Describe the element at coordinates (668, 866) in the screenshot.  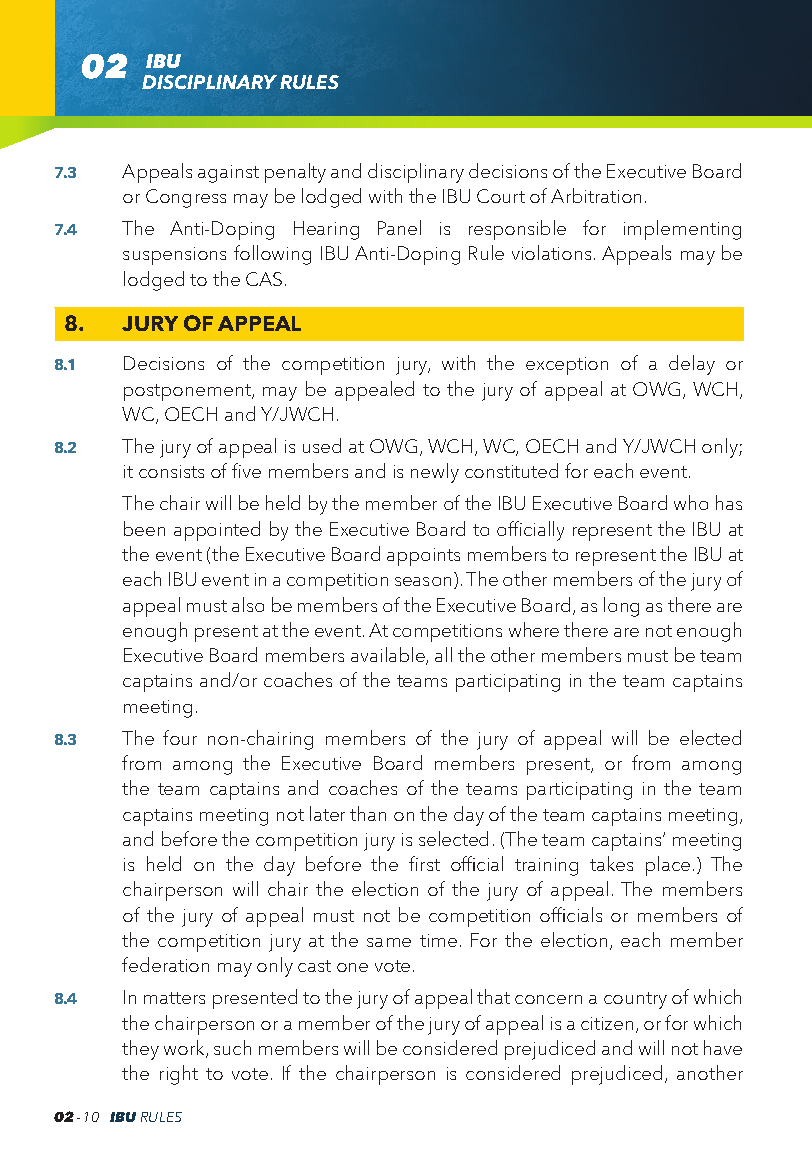
I see `place` at that location.
